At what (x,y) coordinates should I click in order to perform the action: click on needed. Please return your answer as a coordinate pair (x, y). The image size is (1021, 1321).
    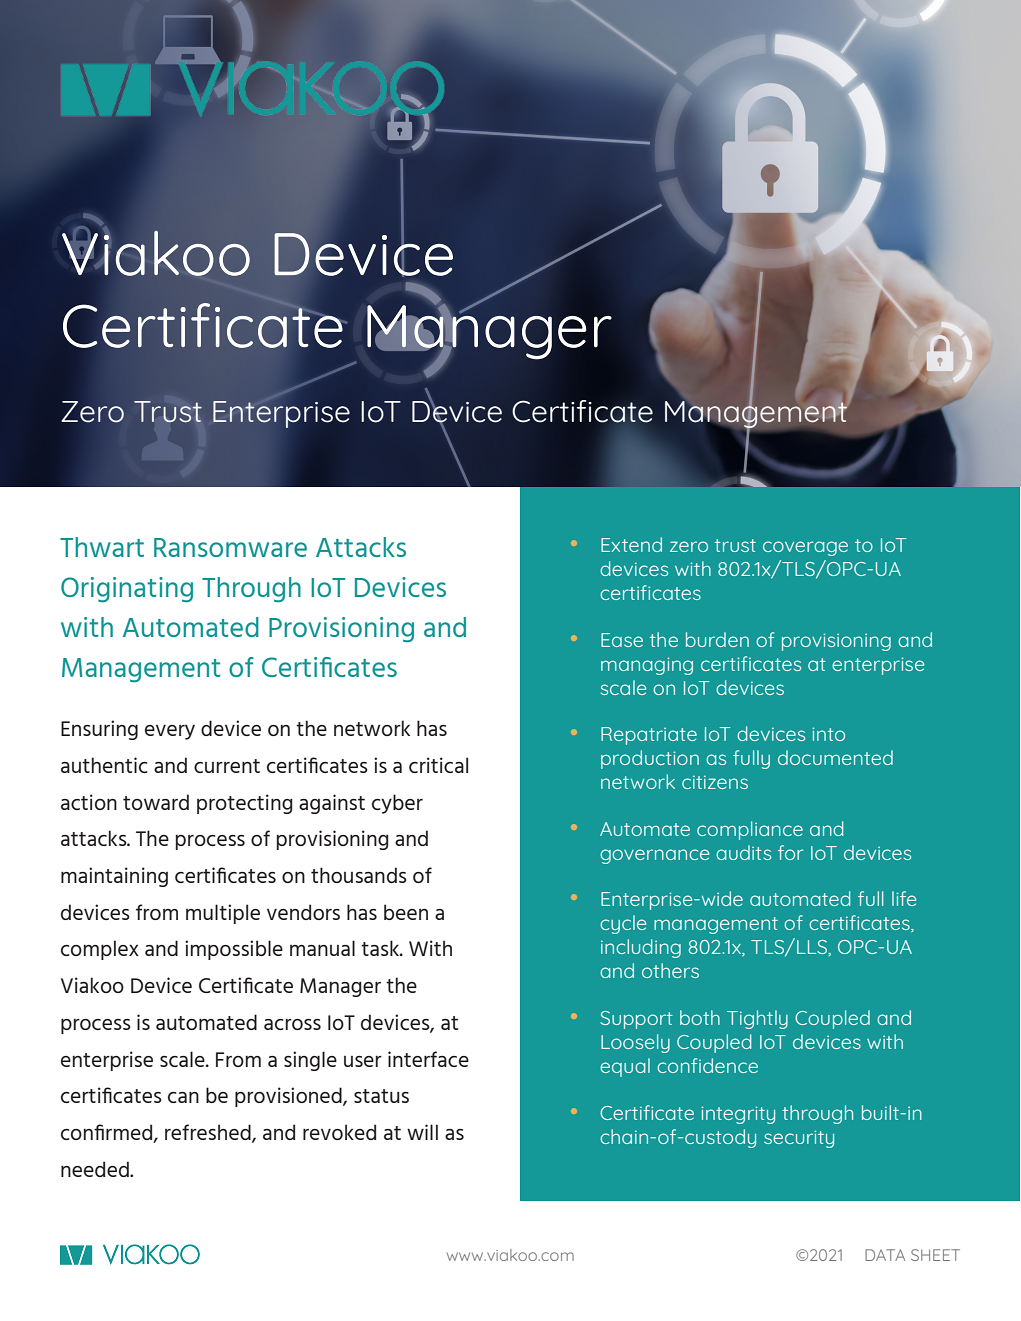
    Looking at the image, I should click on (96, 1169).
